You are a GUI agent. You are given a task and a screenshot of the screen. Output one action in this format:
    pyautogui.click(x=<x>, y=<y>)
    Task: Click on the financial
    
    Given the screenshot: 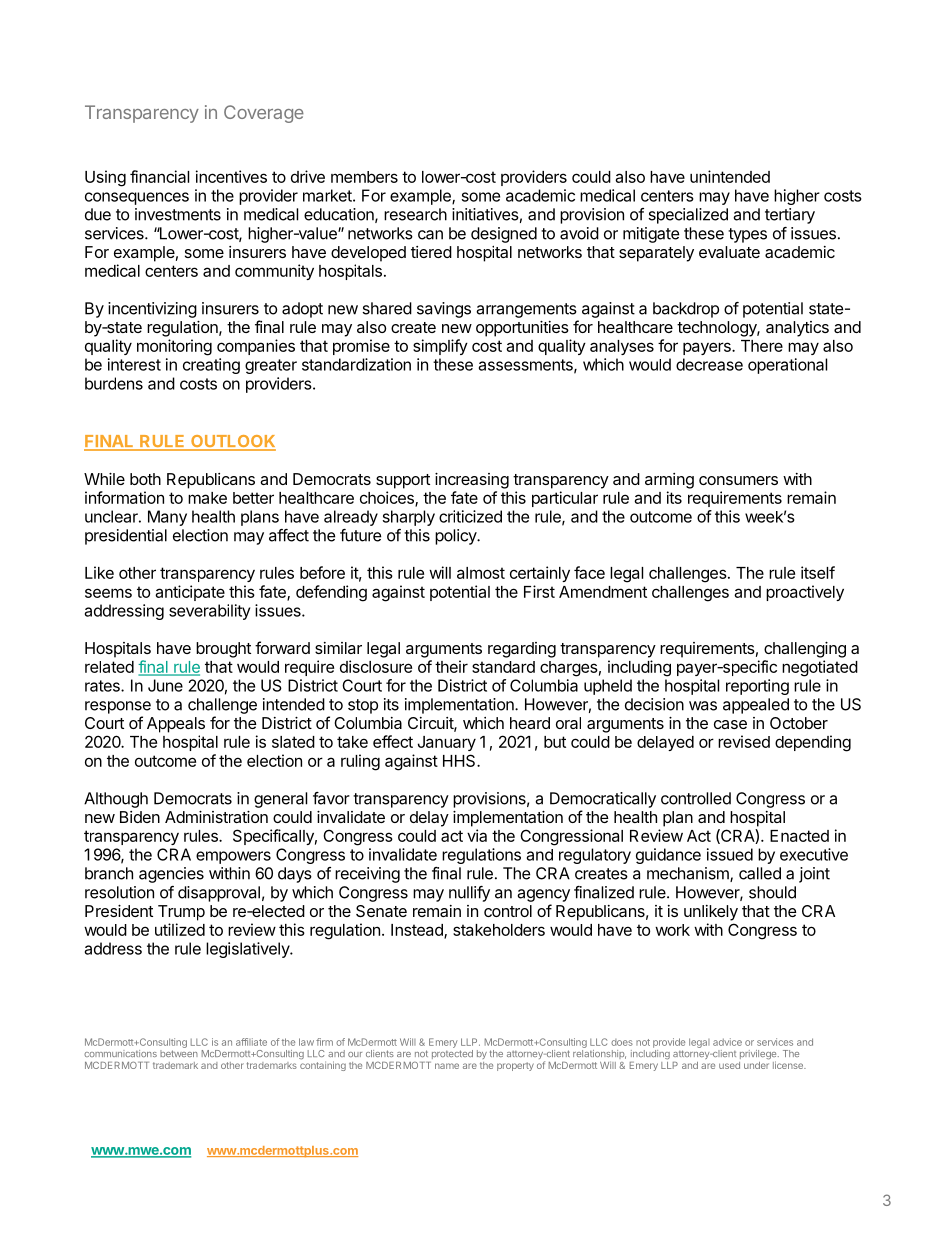 What is the action you would take?
    pyautogui.click(x=159, y=176)
